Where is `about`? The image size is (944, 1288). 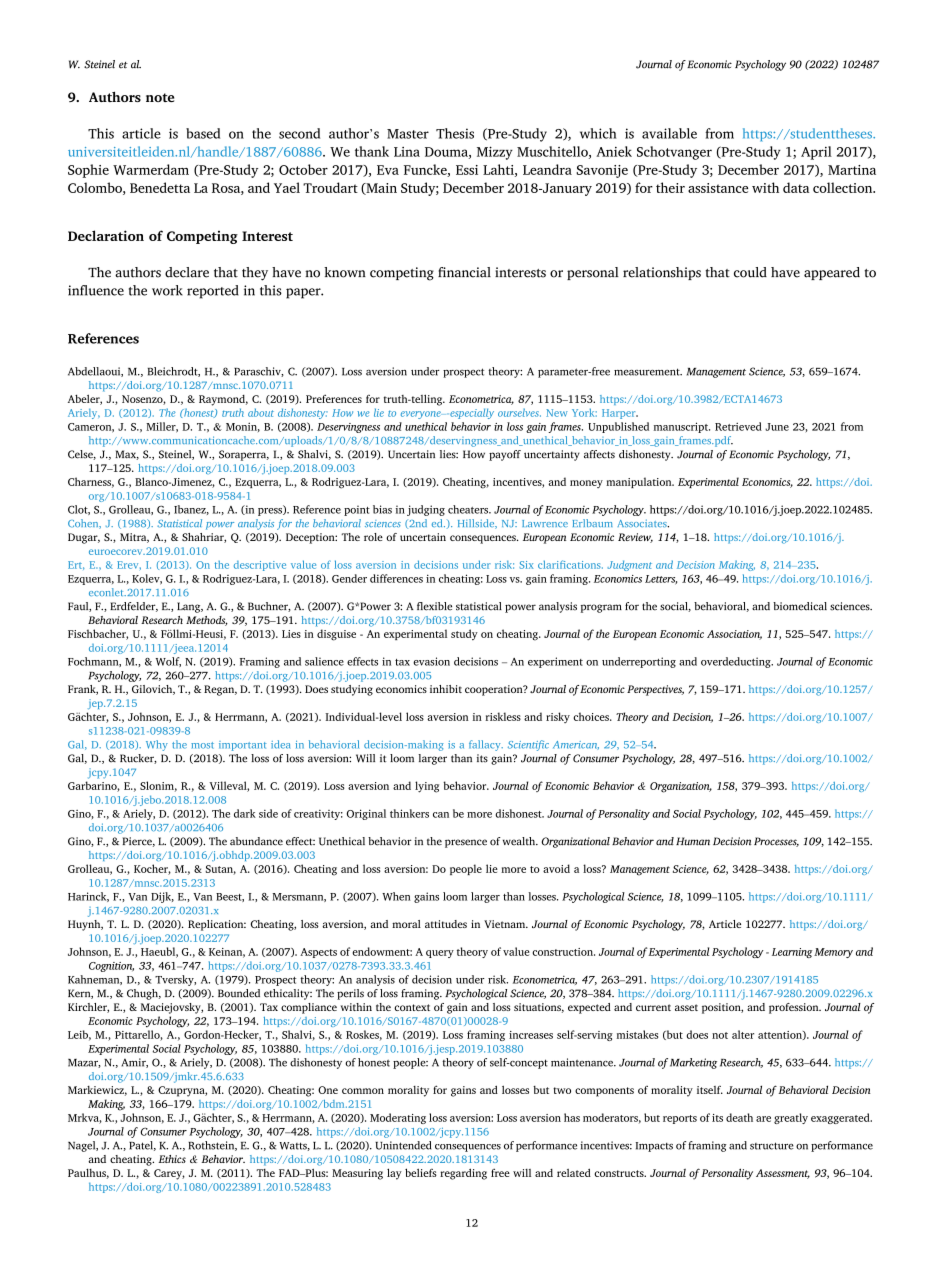
about is located at coordinates (261, 412).
